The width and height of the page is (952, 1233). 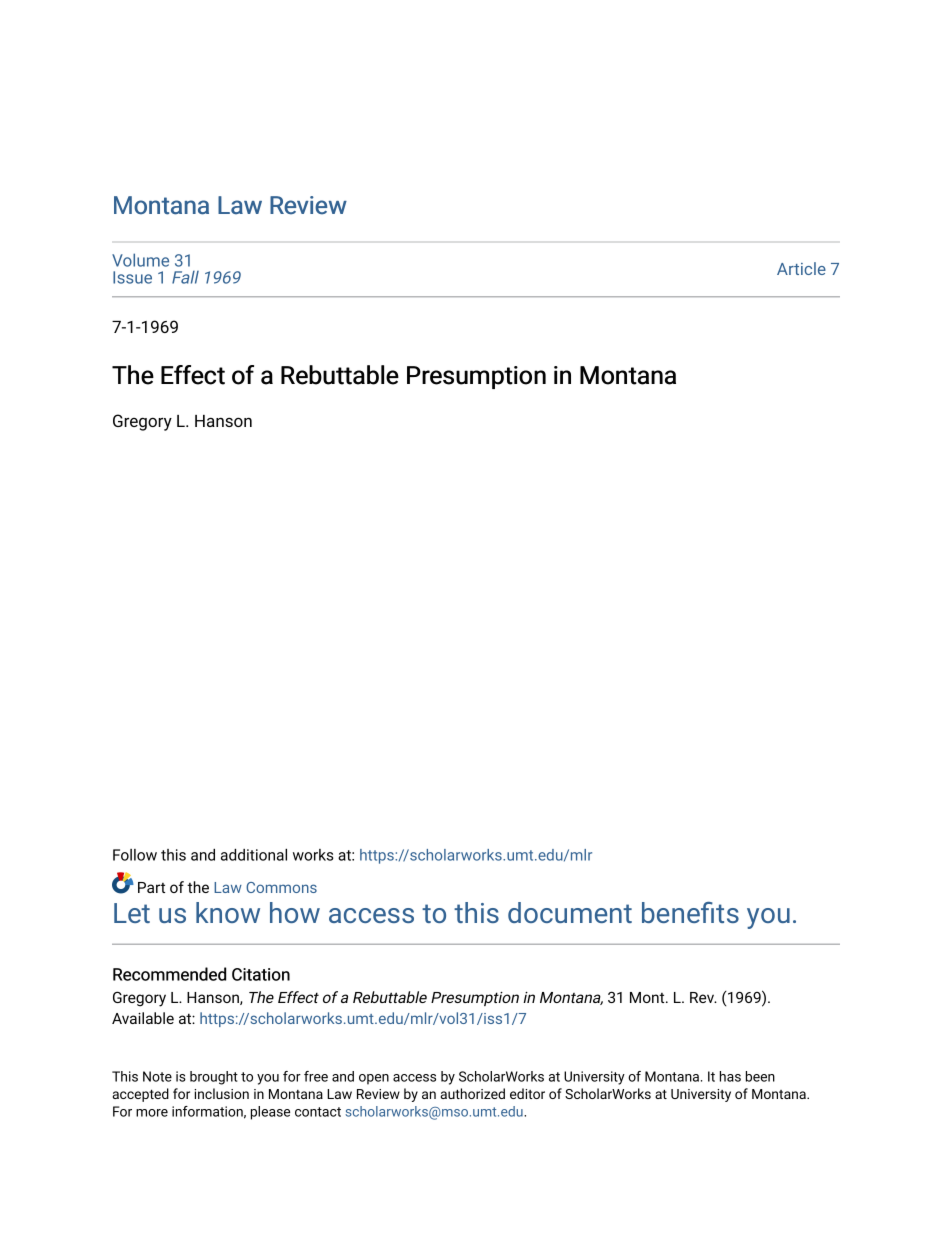 I want to click on Volume, so click(x=140, y=260).
